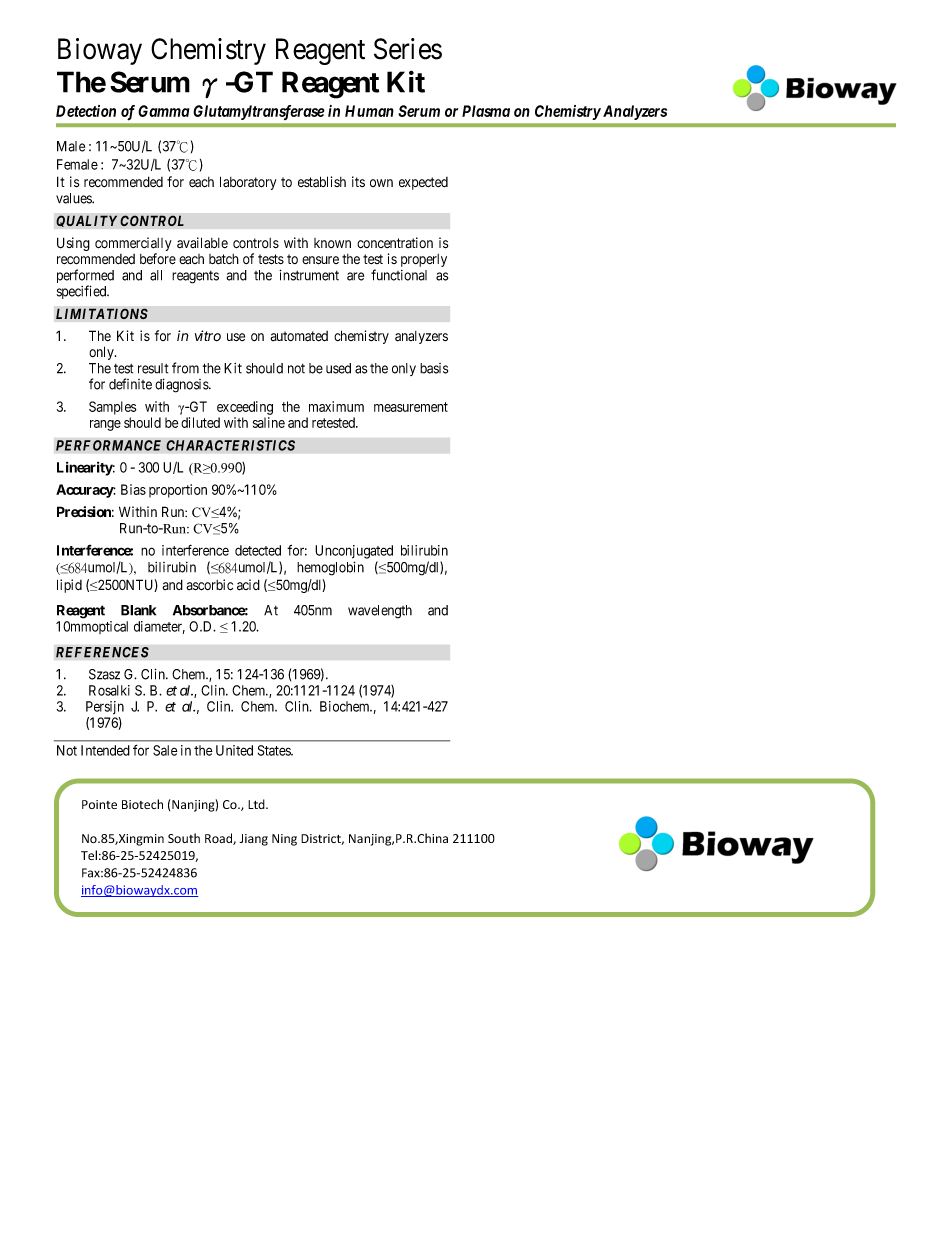  What do you see at coordinates (275, 750) in the document?
I see `States` at bounding box center [275, 750].
